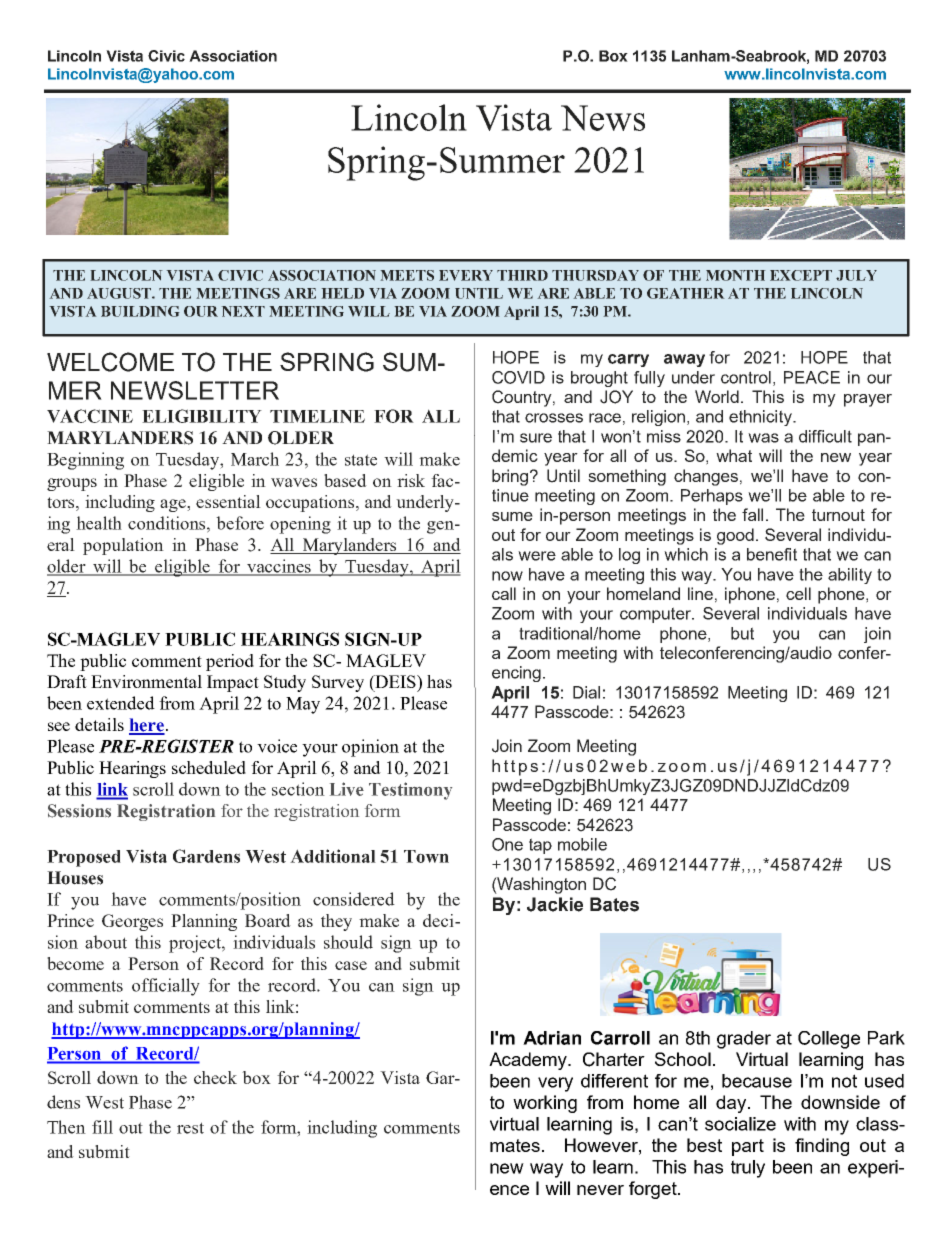 The width and height of the document is (952, 1233). Describe the element at coordinates (190, 1128) in the document. I see `rest` at that location.
